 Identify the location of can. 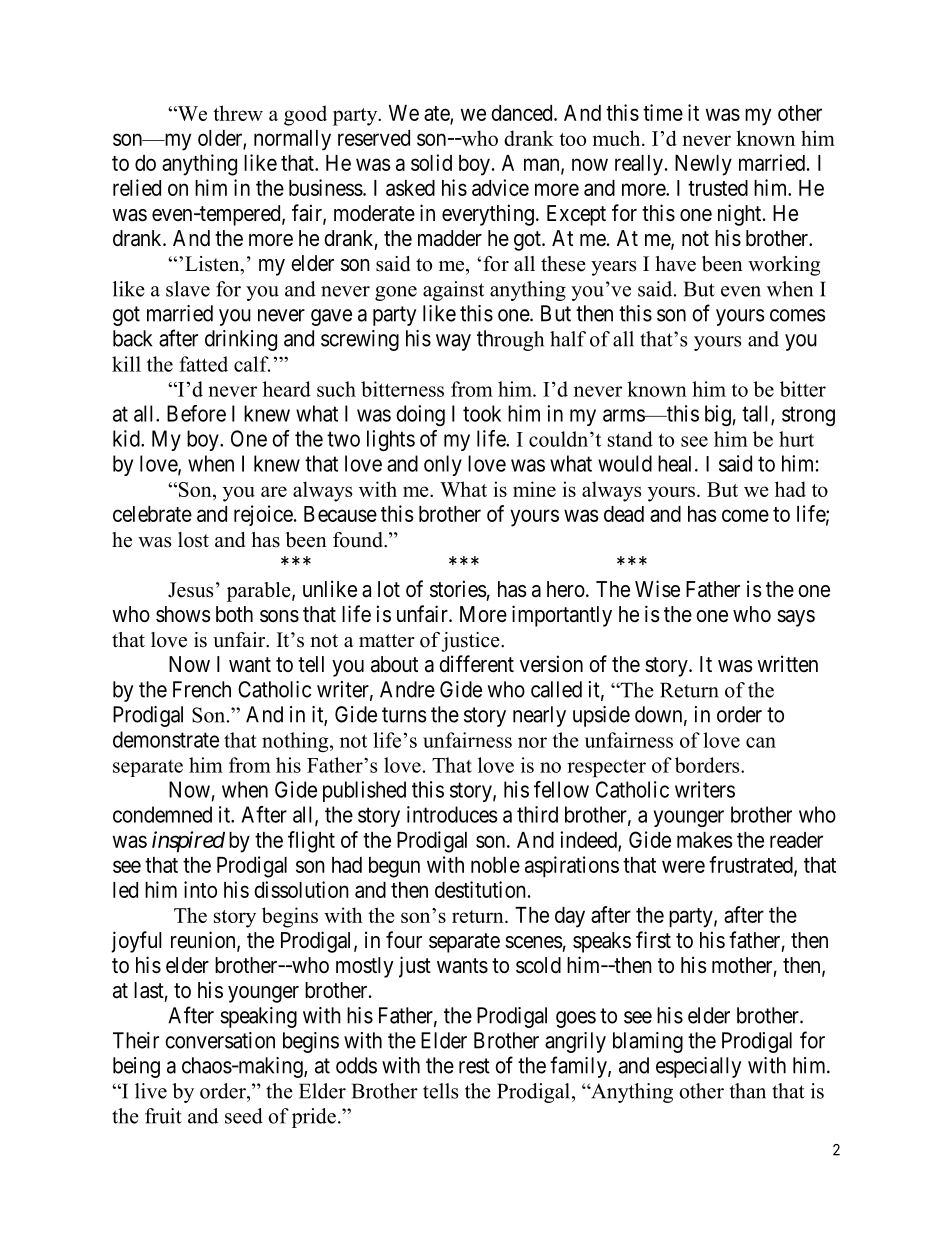
(761, 742).
